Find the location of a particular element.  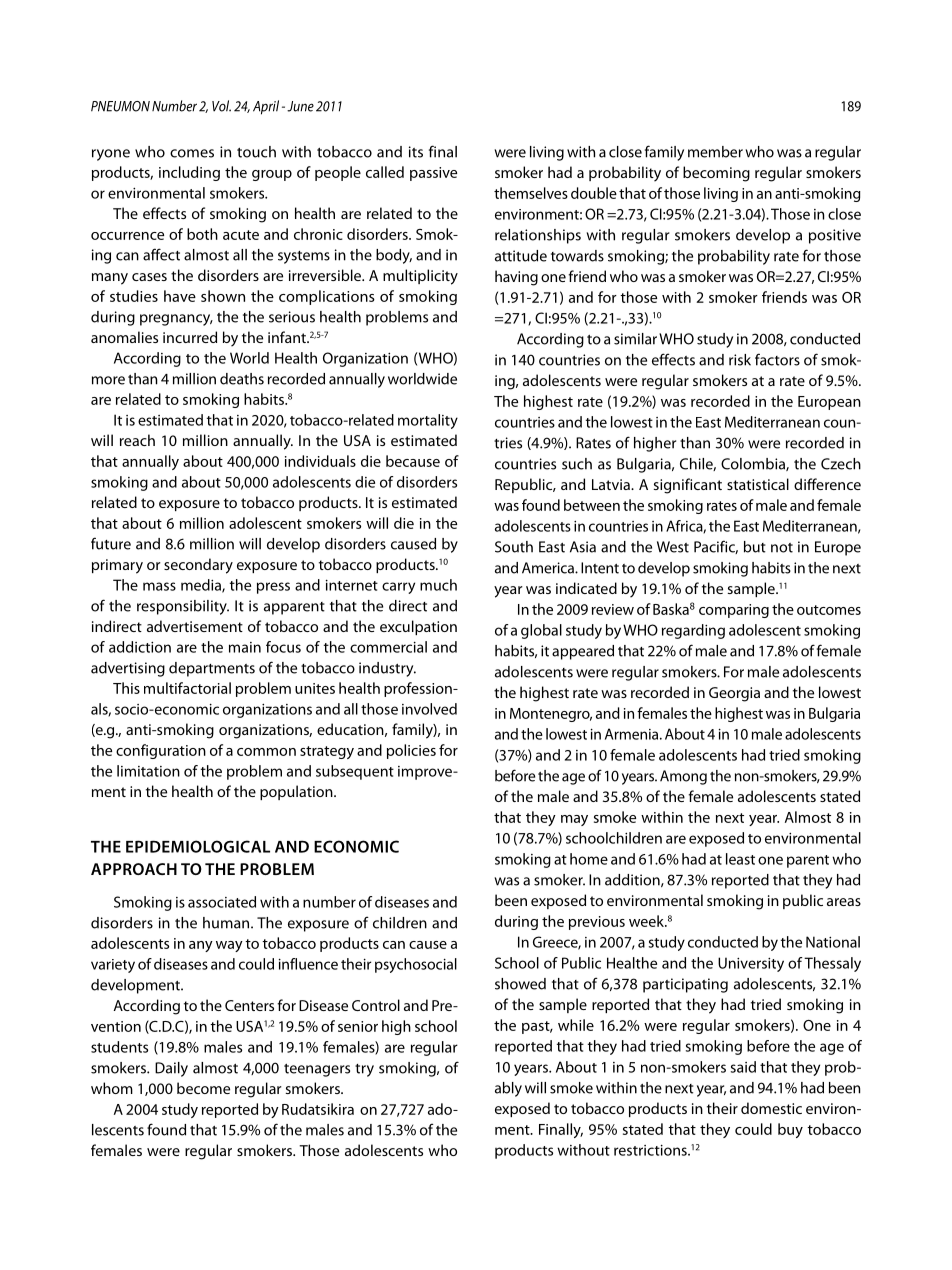

become is located at coordinates (203, 1088).
